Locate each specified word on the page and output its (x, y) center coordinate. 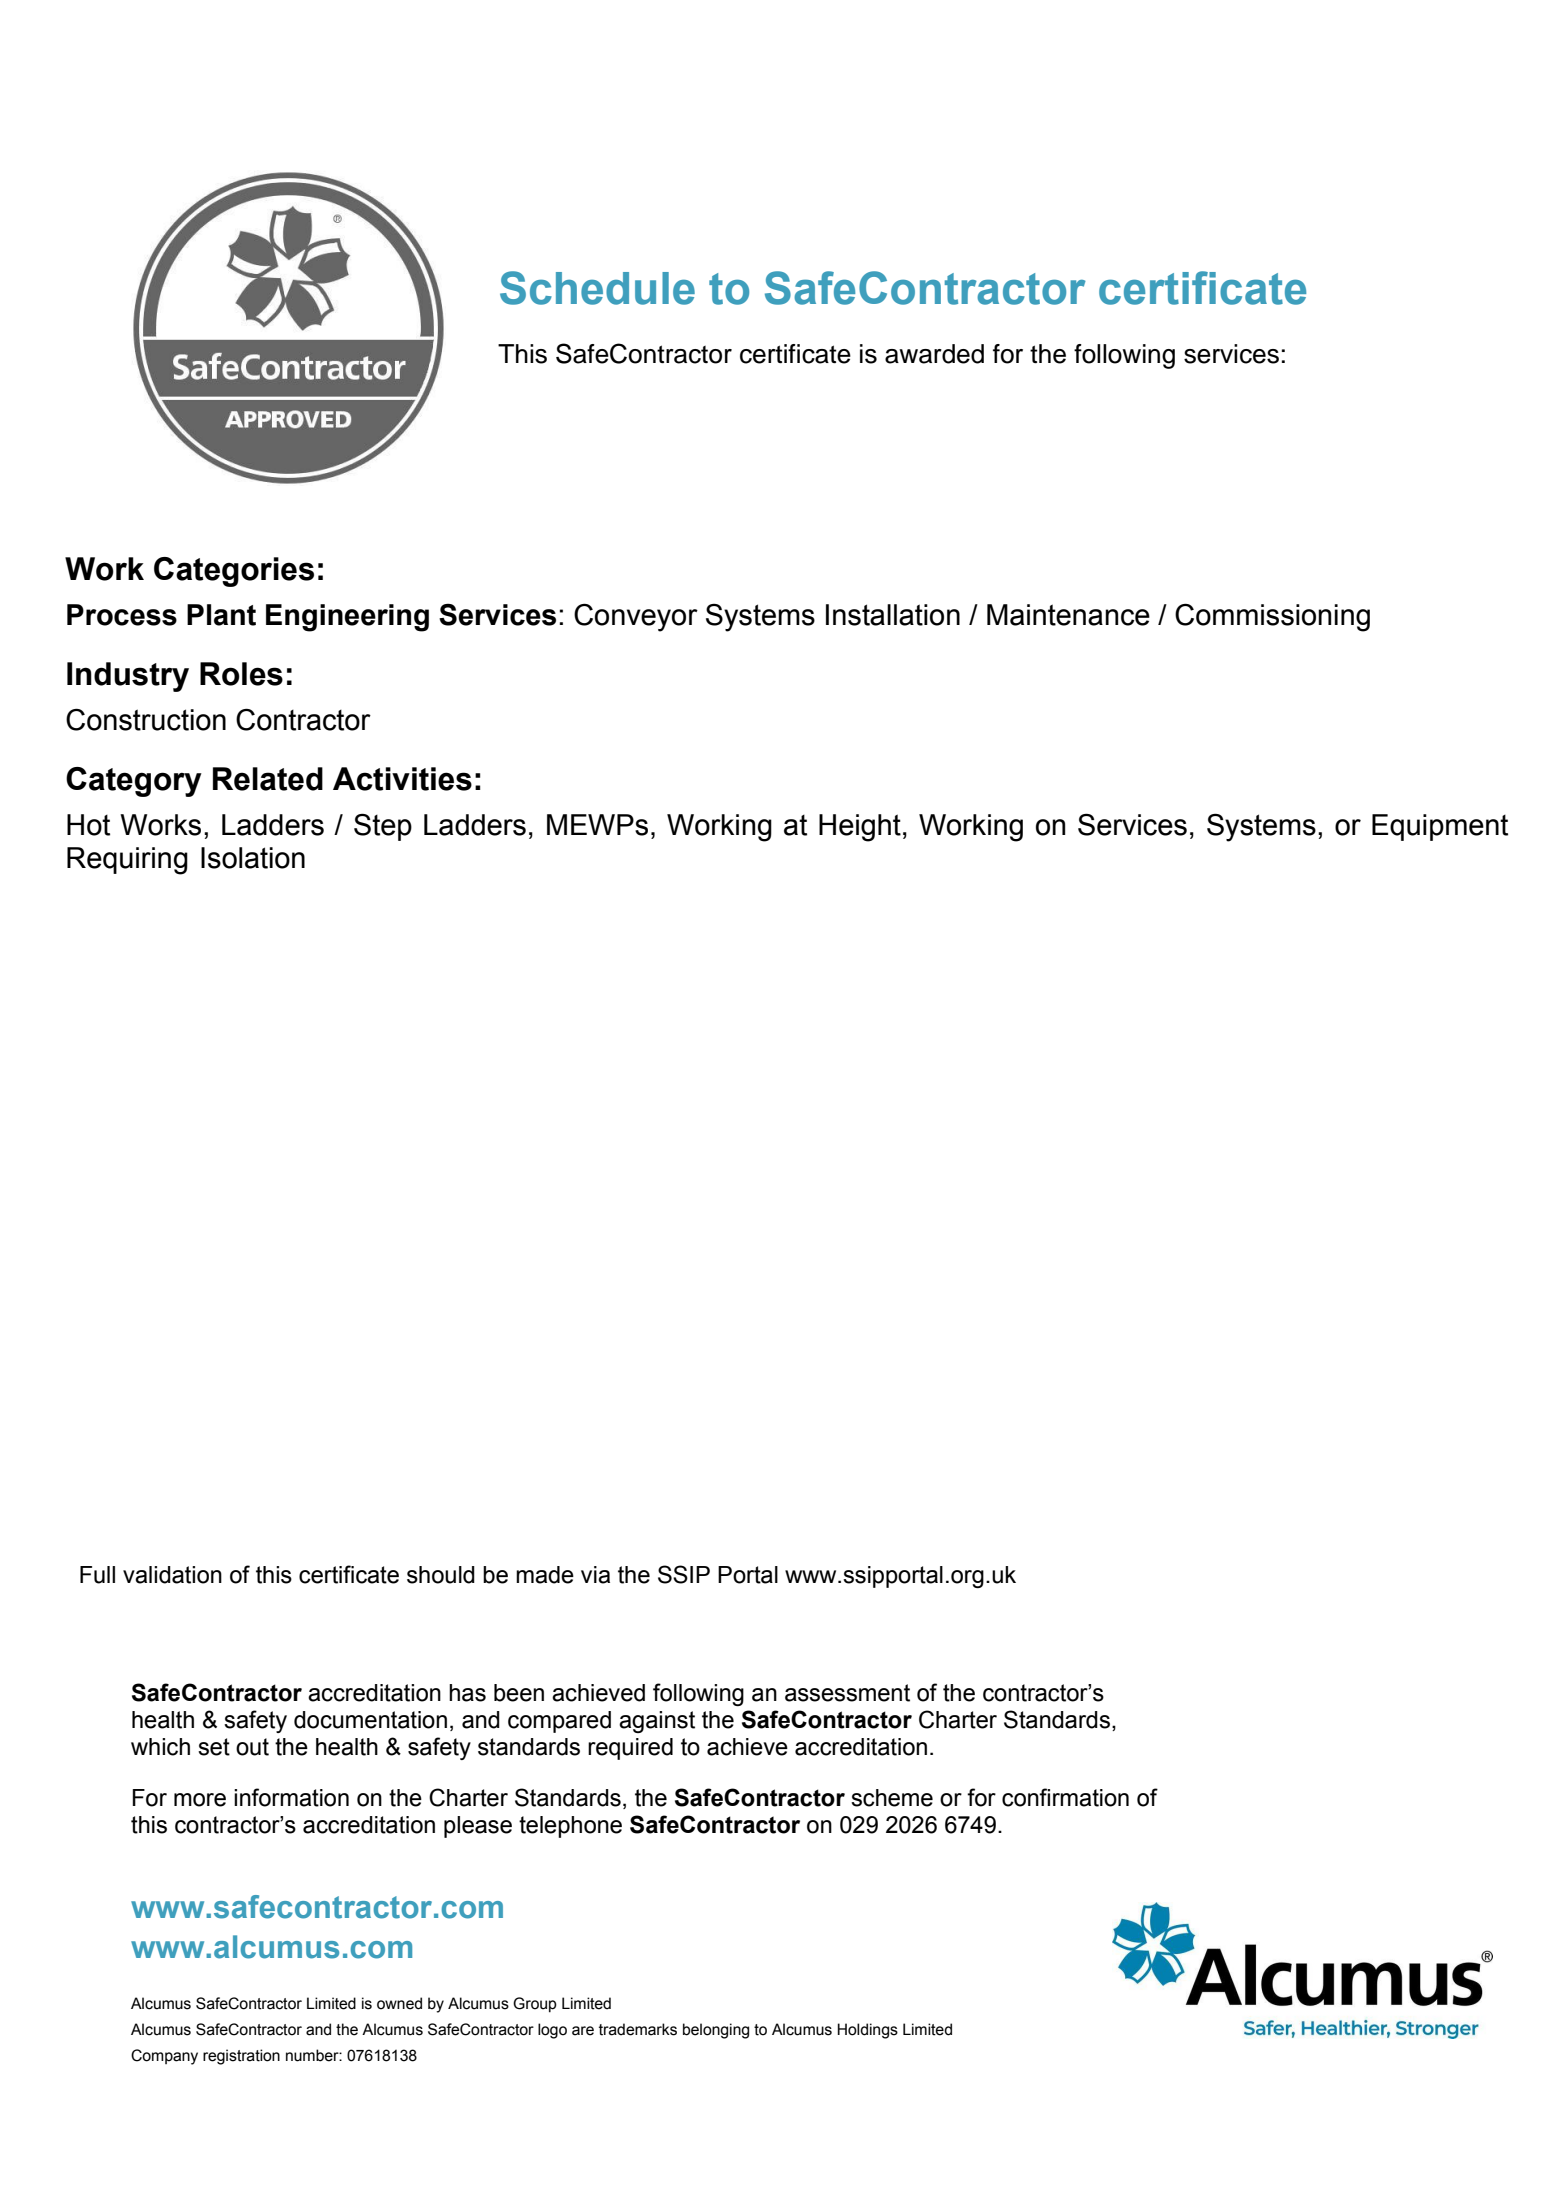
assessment (847, 1693)
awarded (934, 354)
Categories (234, 572)
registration (241, 2057)
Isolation (253, 858)
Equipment (1440, 827)
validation (172, 1575)
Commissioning (1272, 618)
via (595, 1575)
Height (860, 828)
